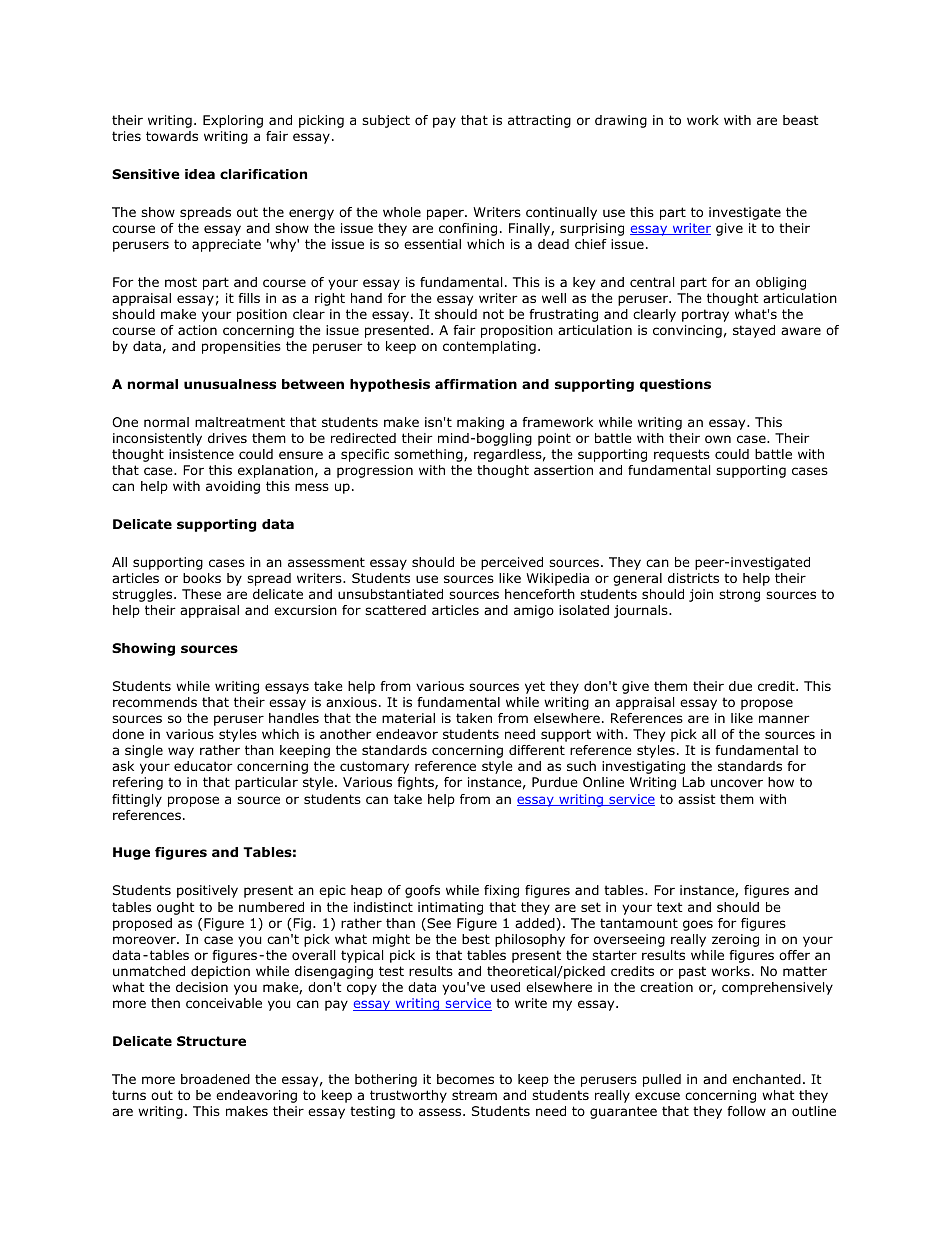 The image size is (952, 1233). What do you see at coordinates (215, 1079) in the screenshot?
I see `broadened` at bounding box center [215, 1079].
